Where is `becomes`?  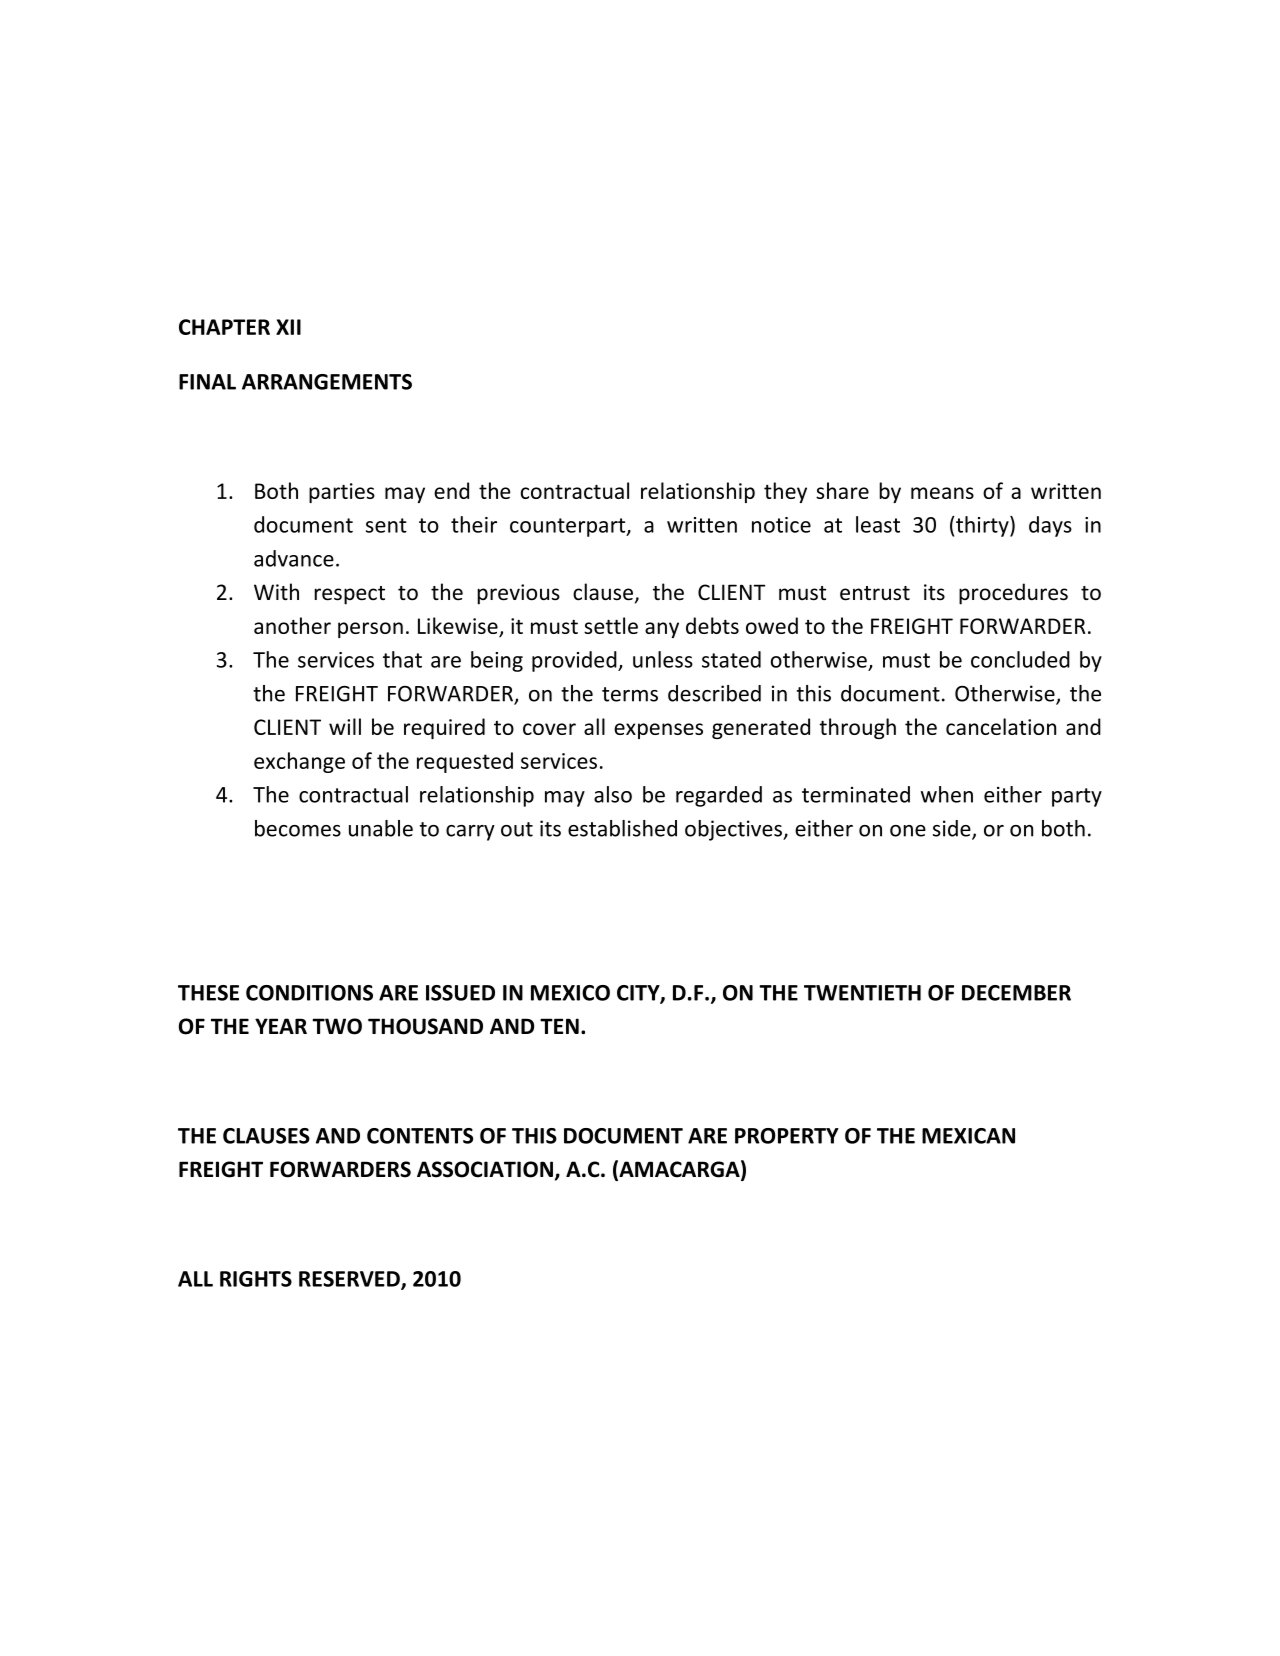
becomes is located at coordinates (298, 828).
